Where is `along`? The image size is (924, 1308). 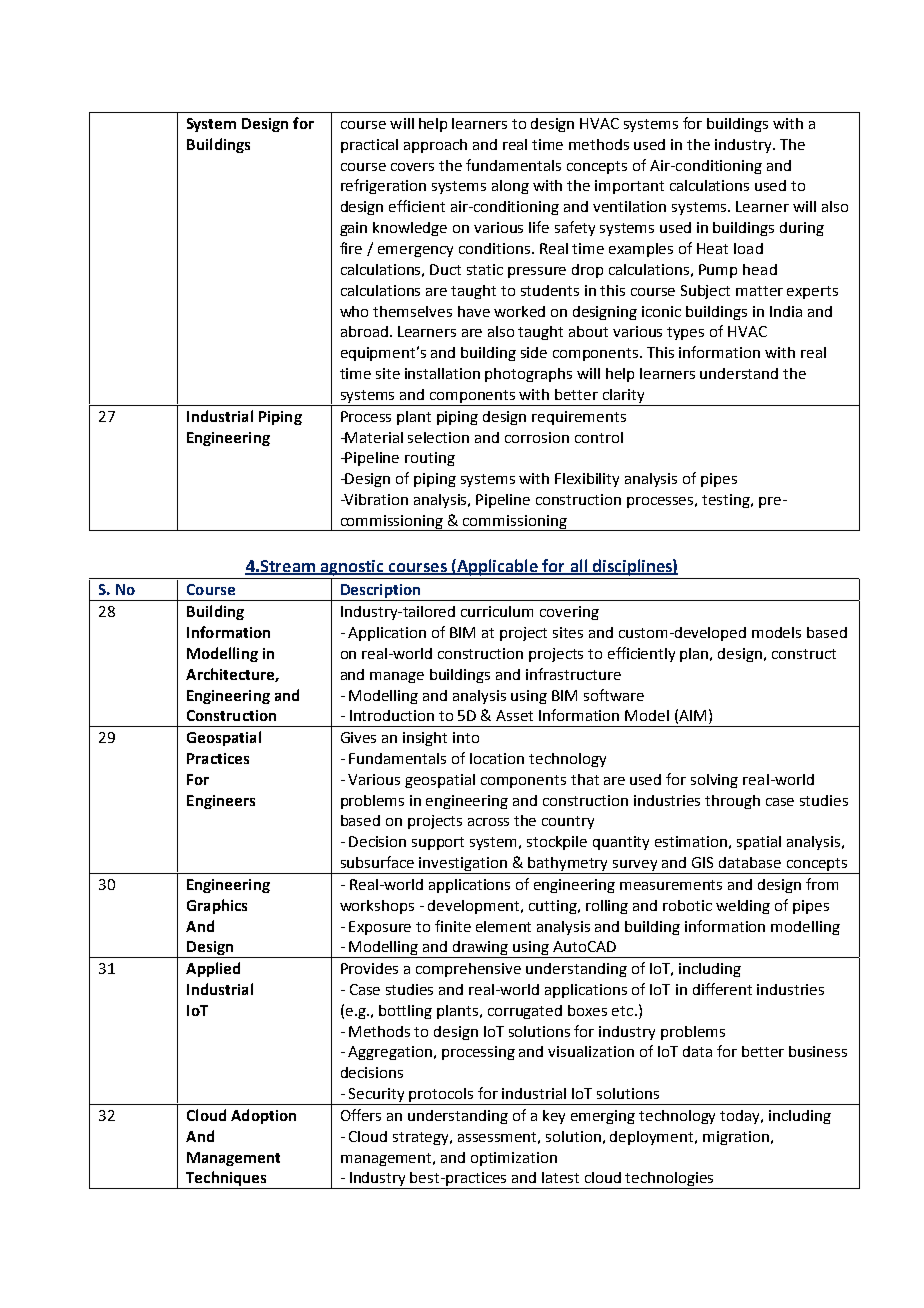
along is located at coordinates (510, 187).
